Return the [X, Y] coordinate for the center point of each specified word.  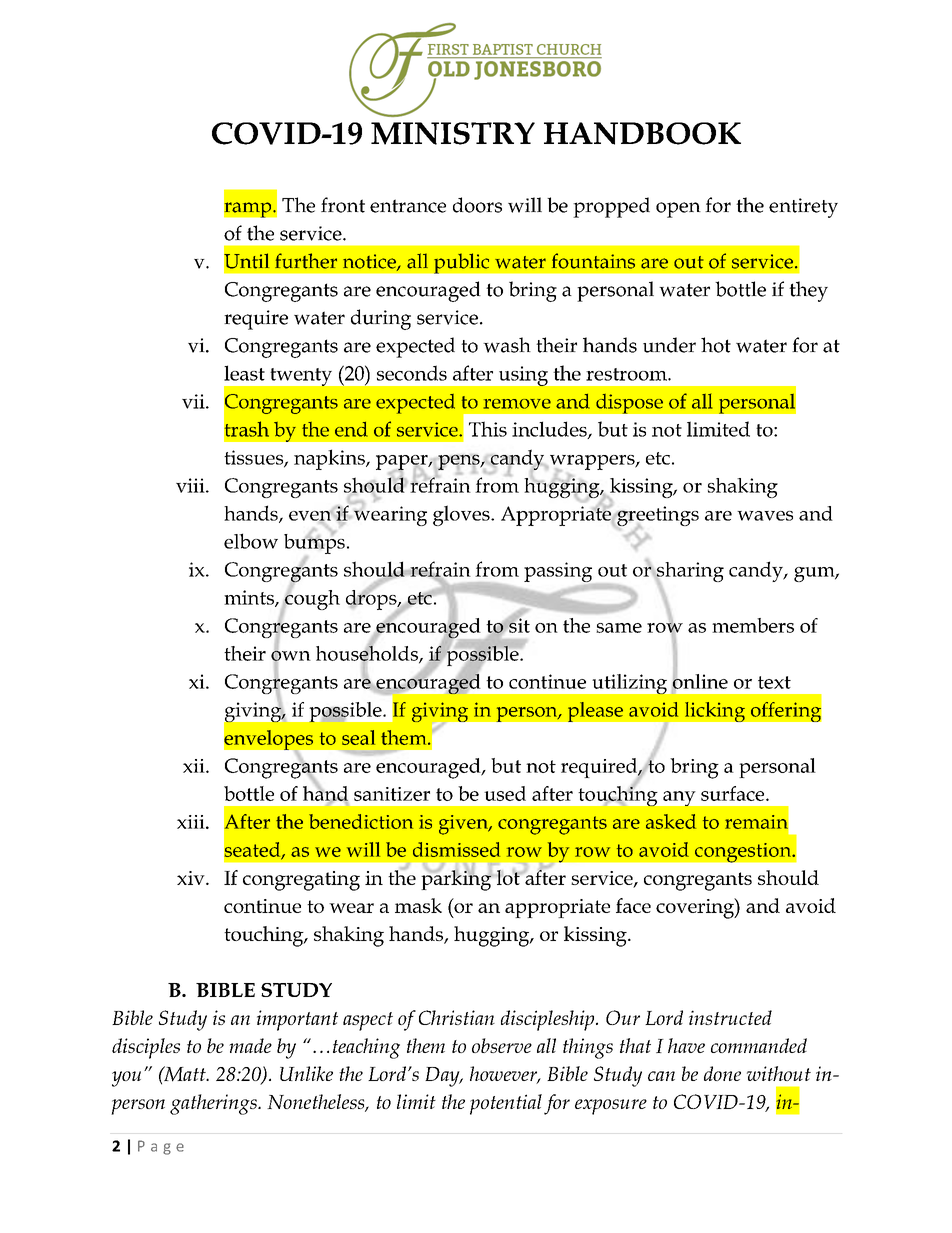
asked [671, 821]
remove [517, 404]
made [250, 1045]
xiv [192, 878]
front [343, 205]
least [244, 373]
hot [716, 345]
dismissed [456, 849]
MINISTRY [453, 133]
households [368, 653]
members [753, 625]
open [678, 210]
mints [250, 598]
